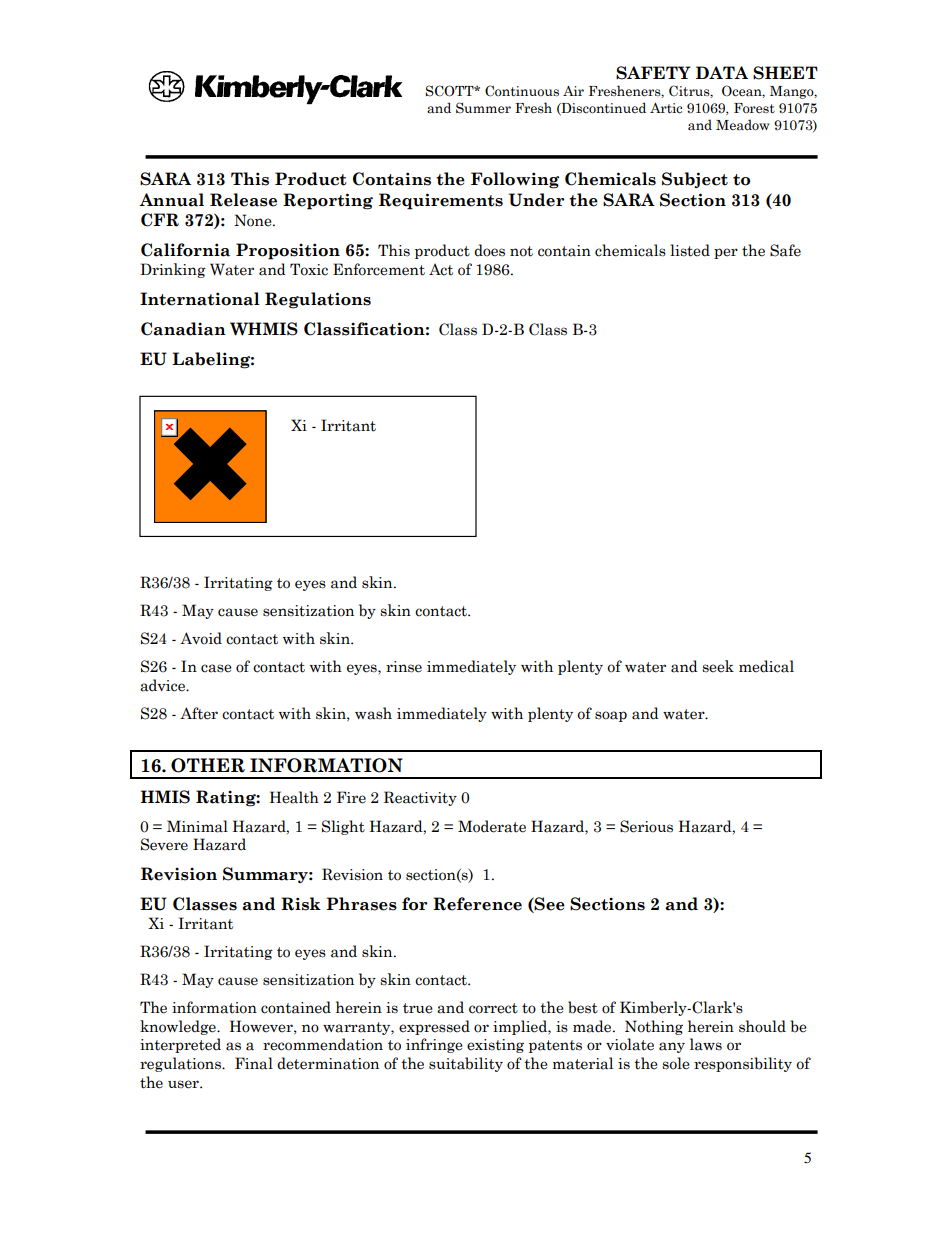 The width and height of the document is (952, 1233). What do you see at coordinates (722, 72) in the document?
I see `DATA` at bounding box center [722, 72].
